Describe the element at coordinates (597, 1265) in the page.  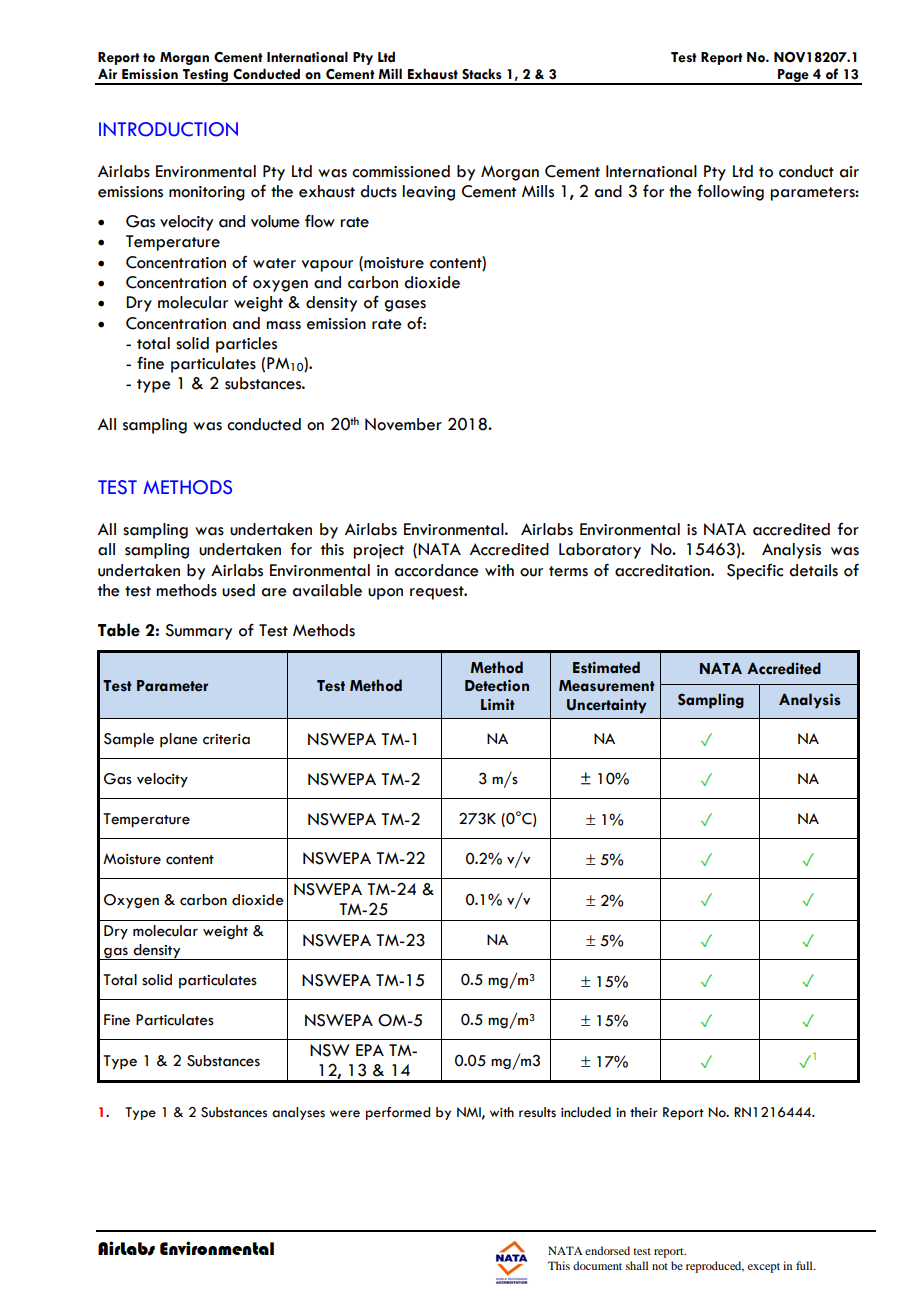
I see `document` at that location.
